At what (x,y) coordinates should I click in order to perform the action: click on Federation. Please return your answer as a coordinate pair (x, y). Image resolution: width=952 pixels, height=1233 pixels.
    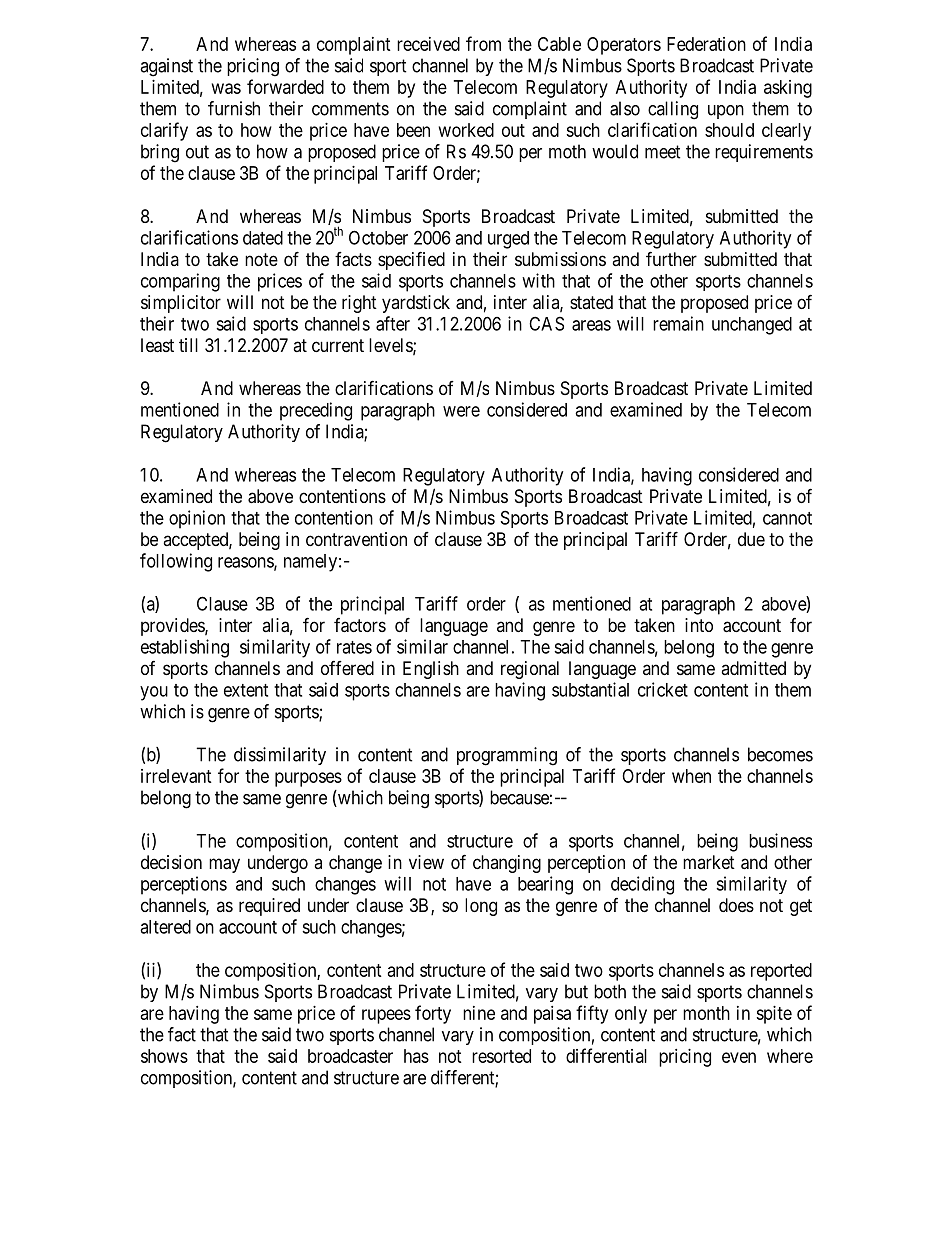
    Looking at the image, I should click on (706, 44).
